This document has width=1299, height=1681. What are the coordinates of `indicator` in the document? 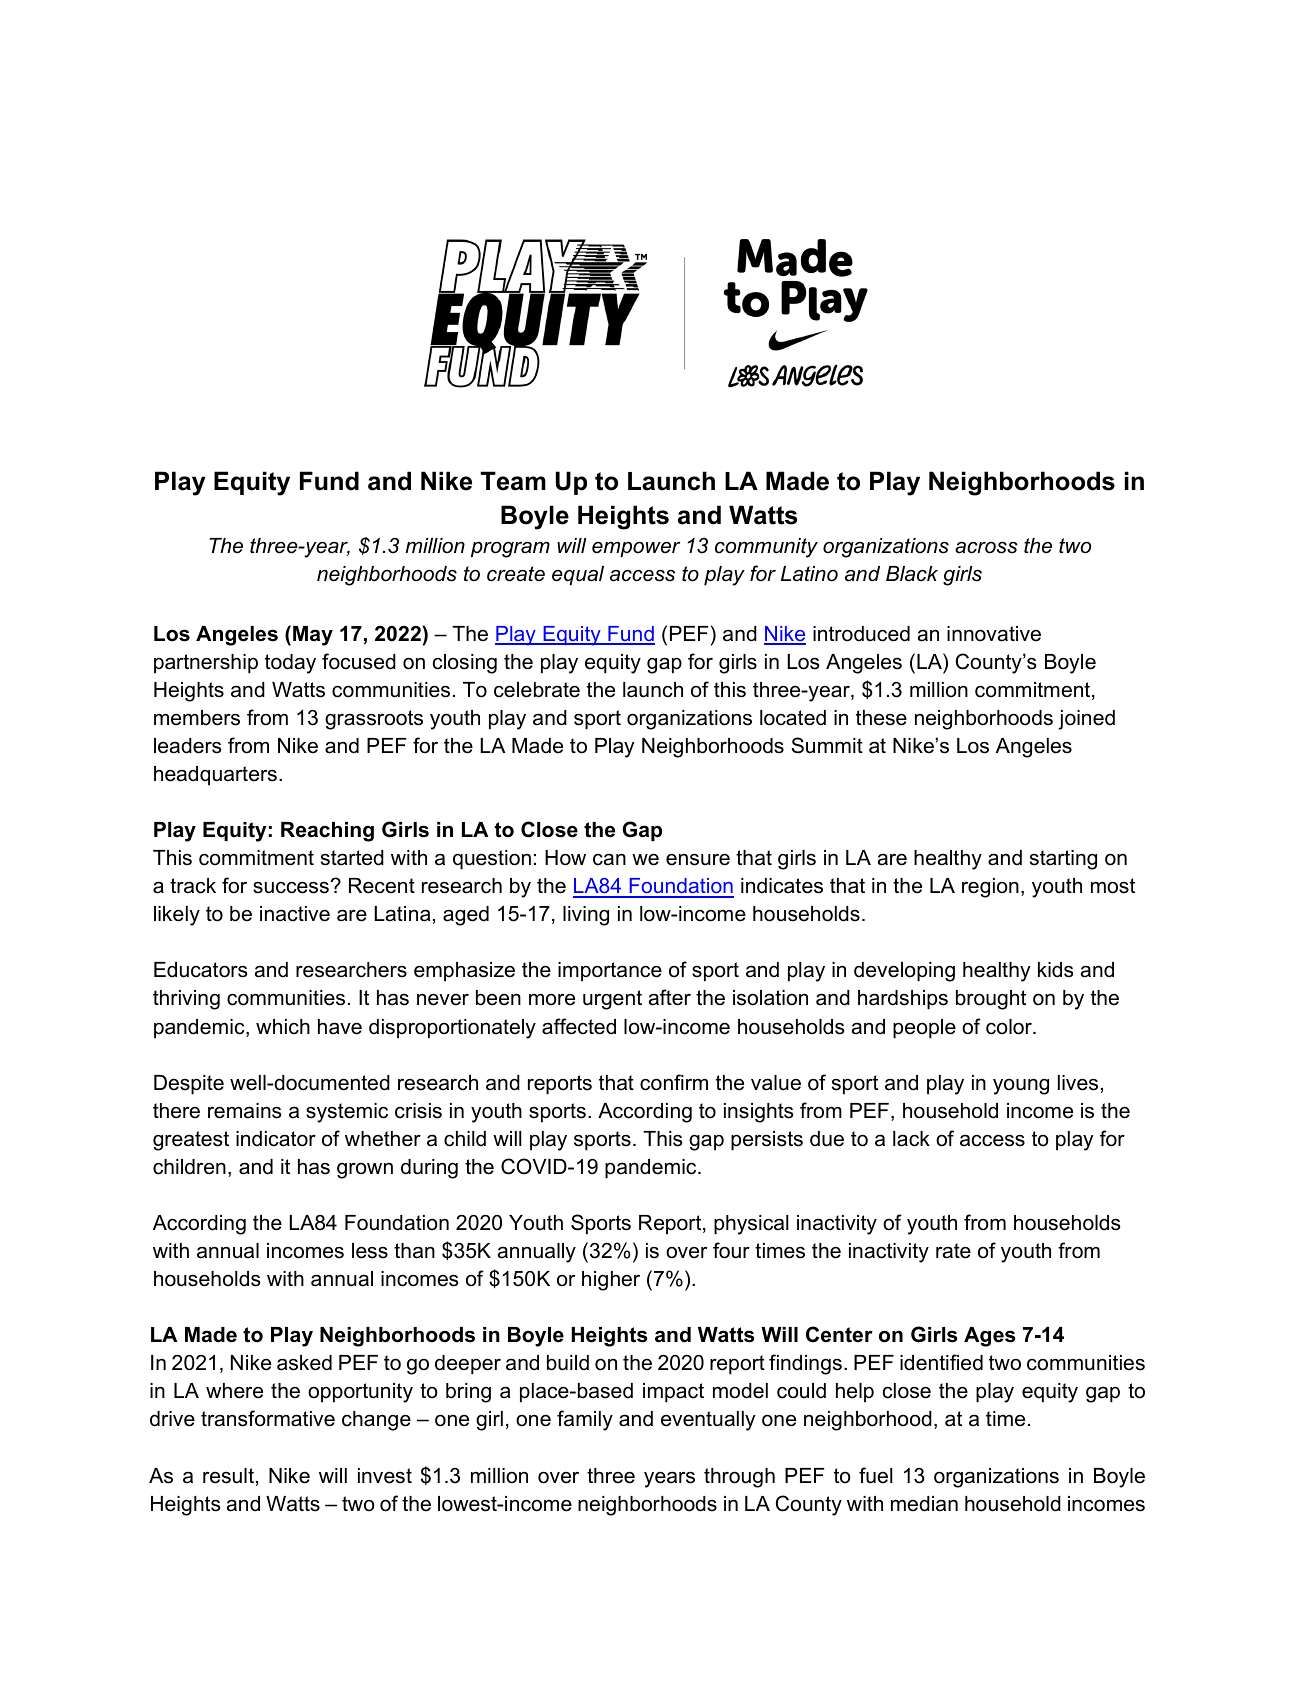 It's located at (276, 1139).
